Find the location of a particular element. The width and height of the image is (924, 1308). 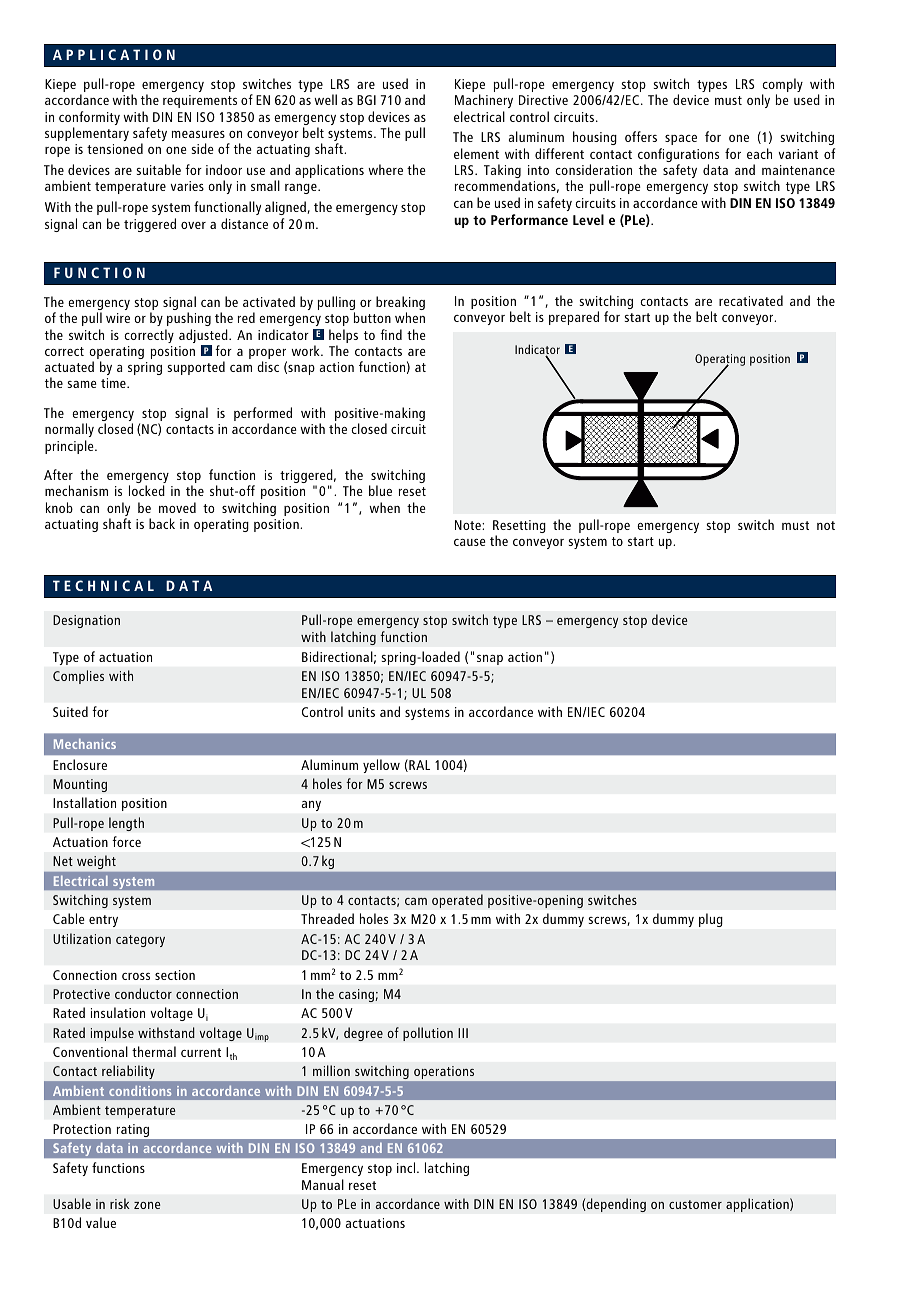

Machinery is located at coordinates (484, 101).
